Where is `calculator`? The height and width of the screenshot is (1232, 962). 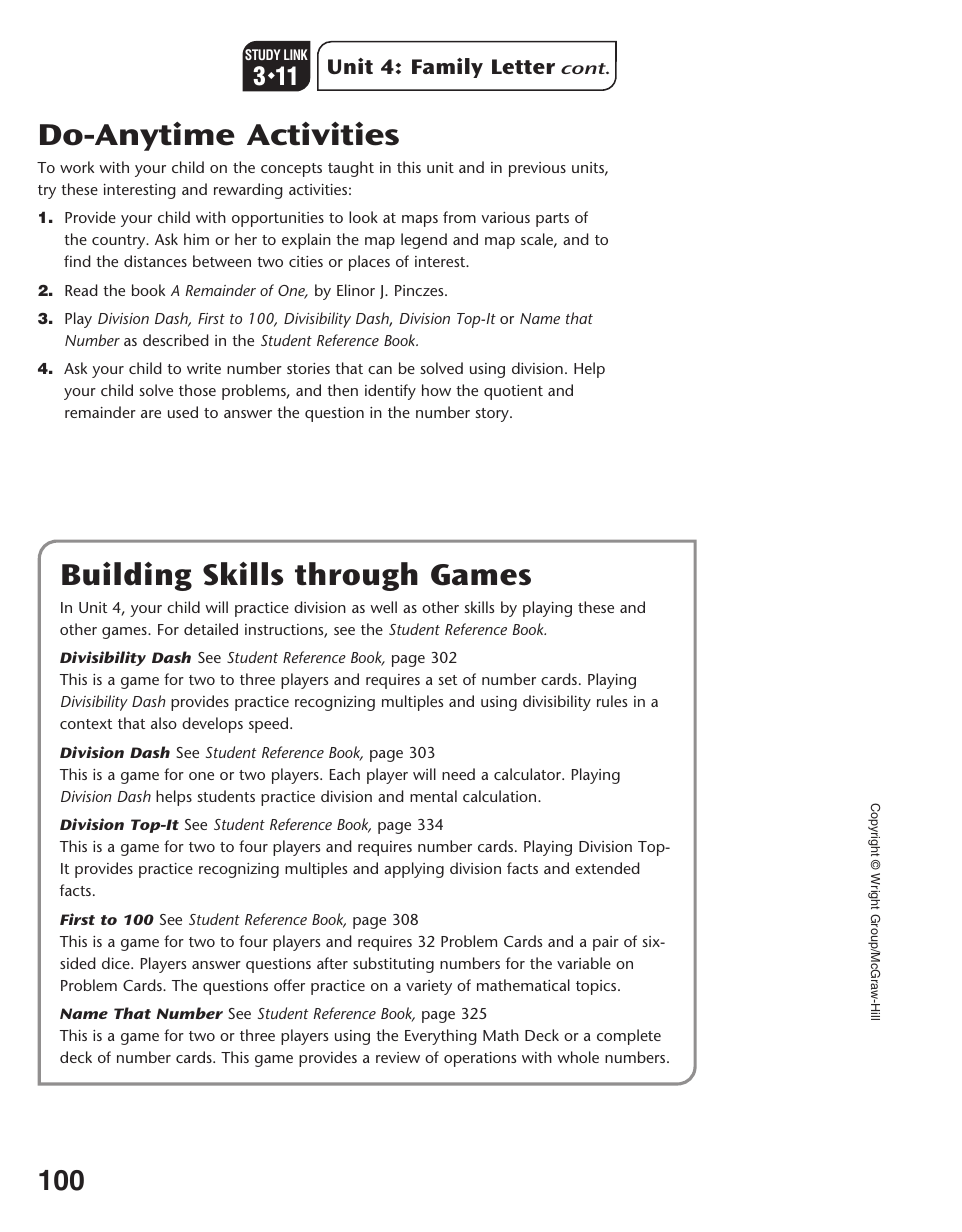
calculator is located at coordinates (529, 774).
